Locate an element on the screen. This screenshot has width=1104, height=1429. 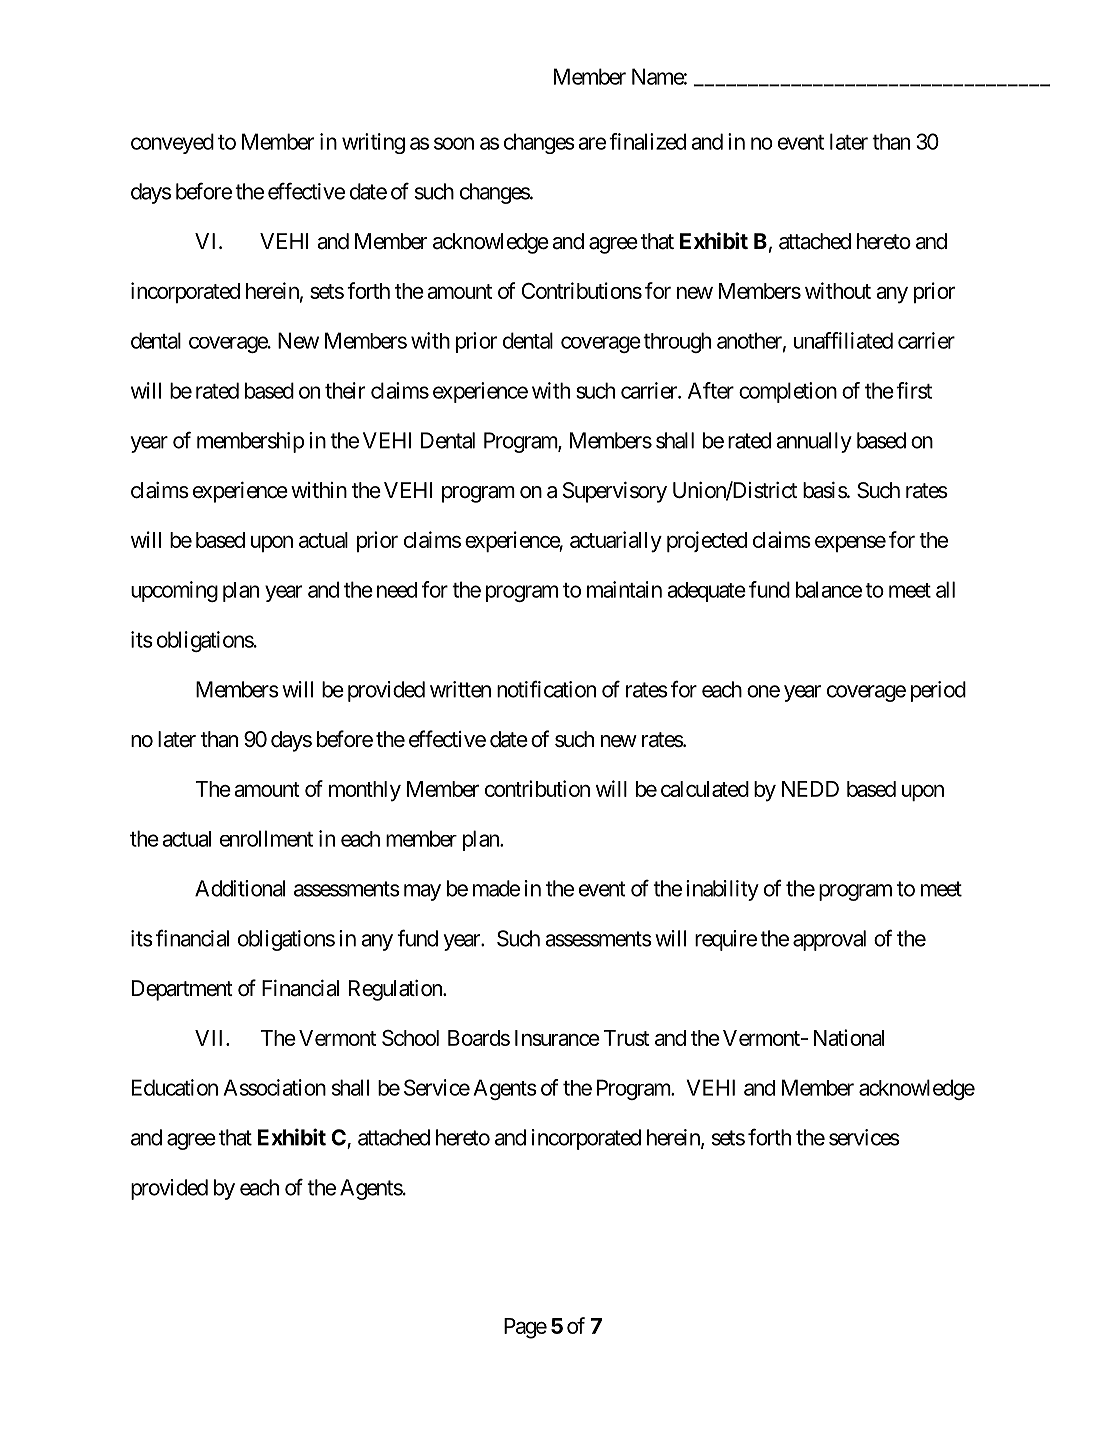
their is located at coordinates (345, 390).
